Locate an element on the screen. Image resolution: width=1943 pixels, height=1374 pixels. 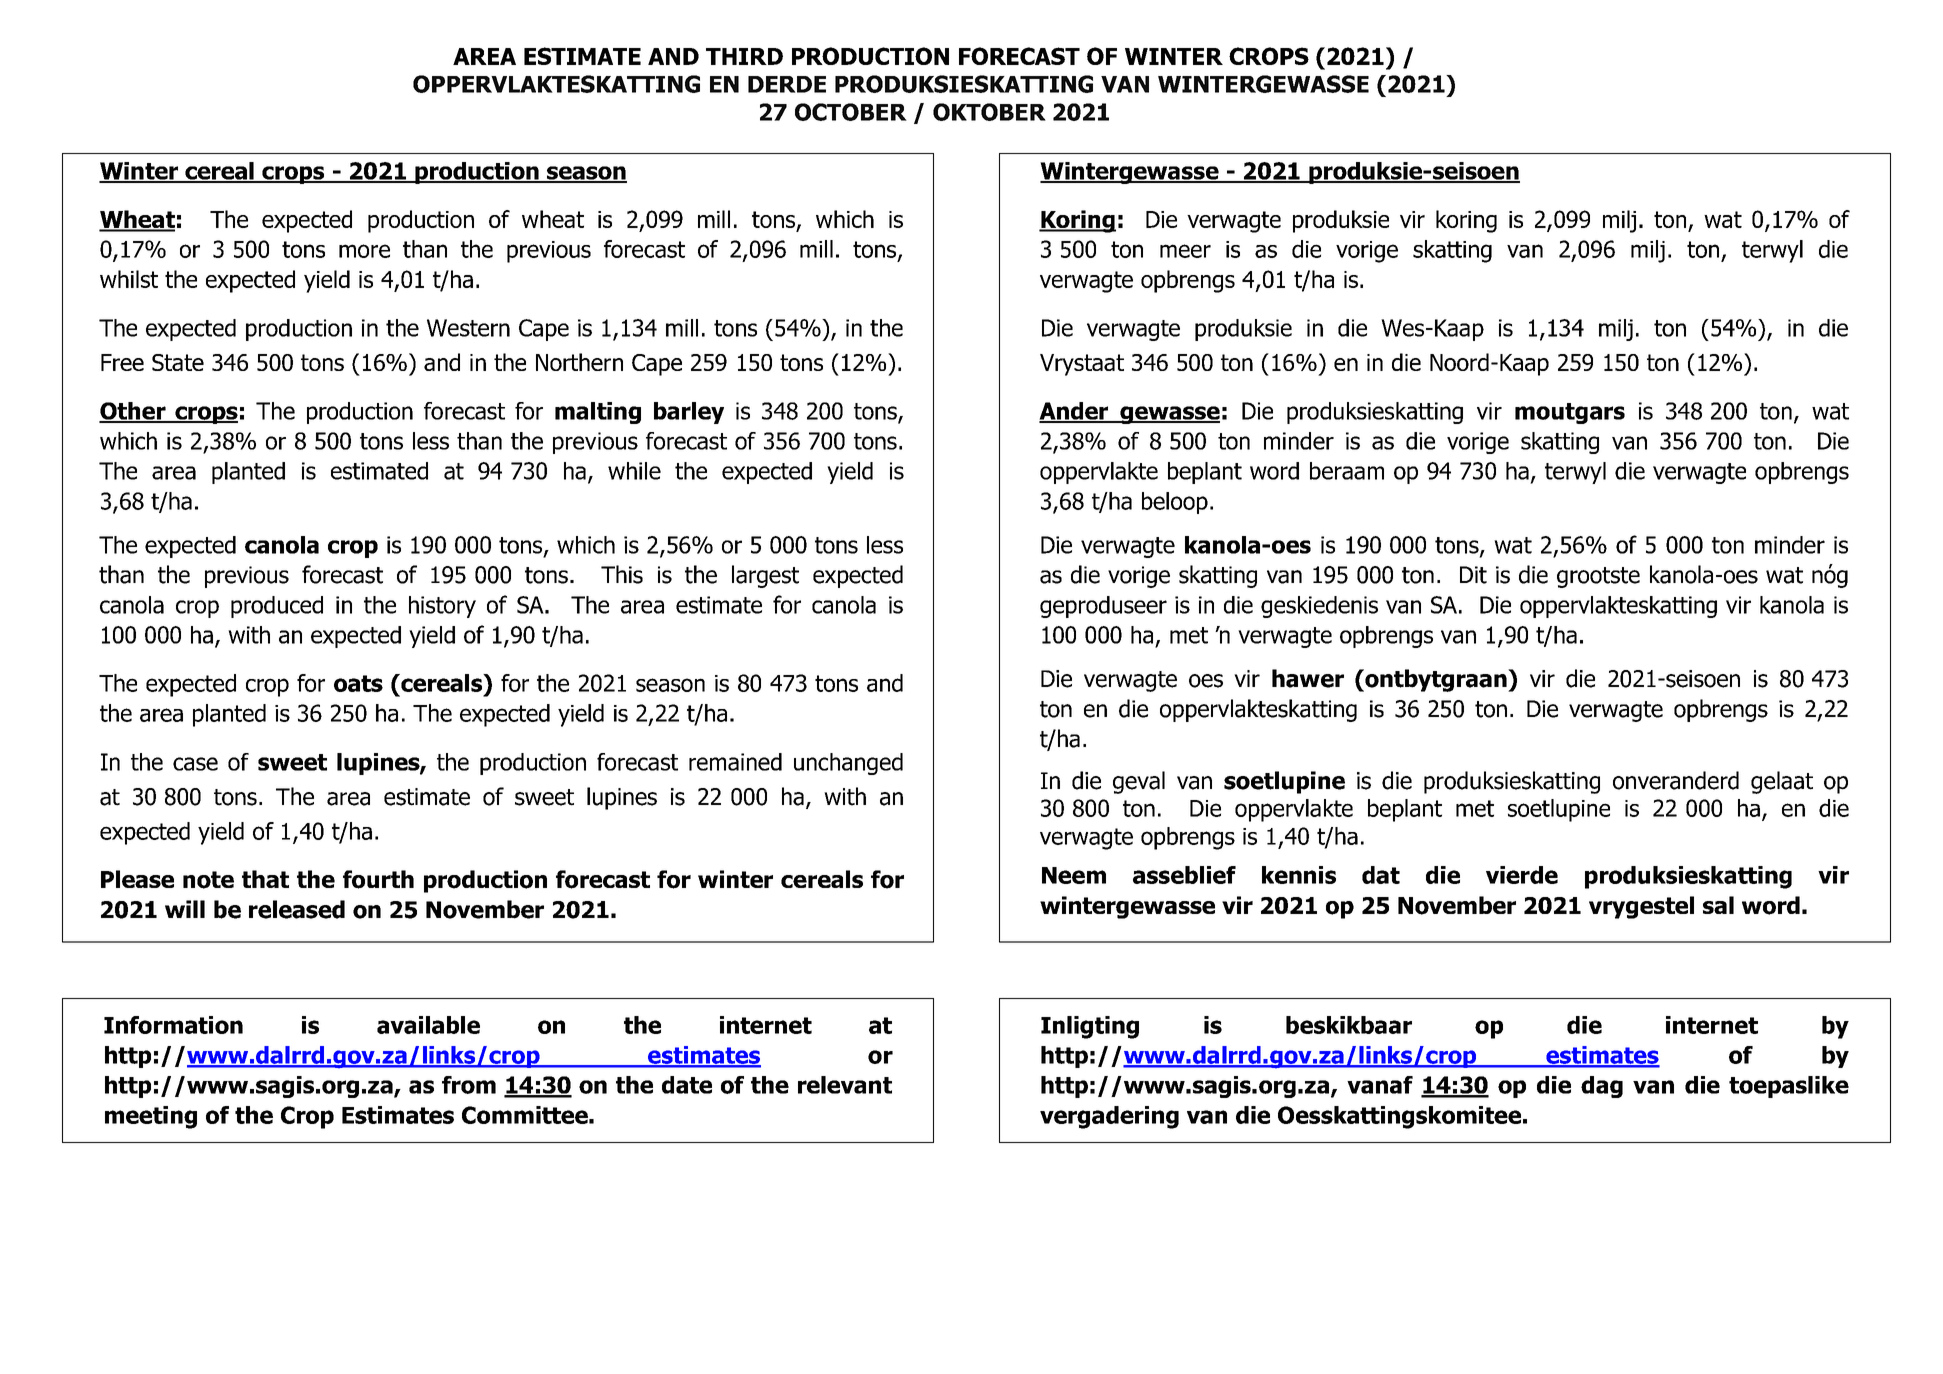
relevant is located at coordinates (845, 1085).
